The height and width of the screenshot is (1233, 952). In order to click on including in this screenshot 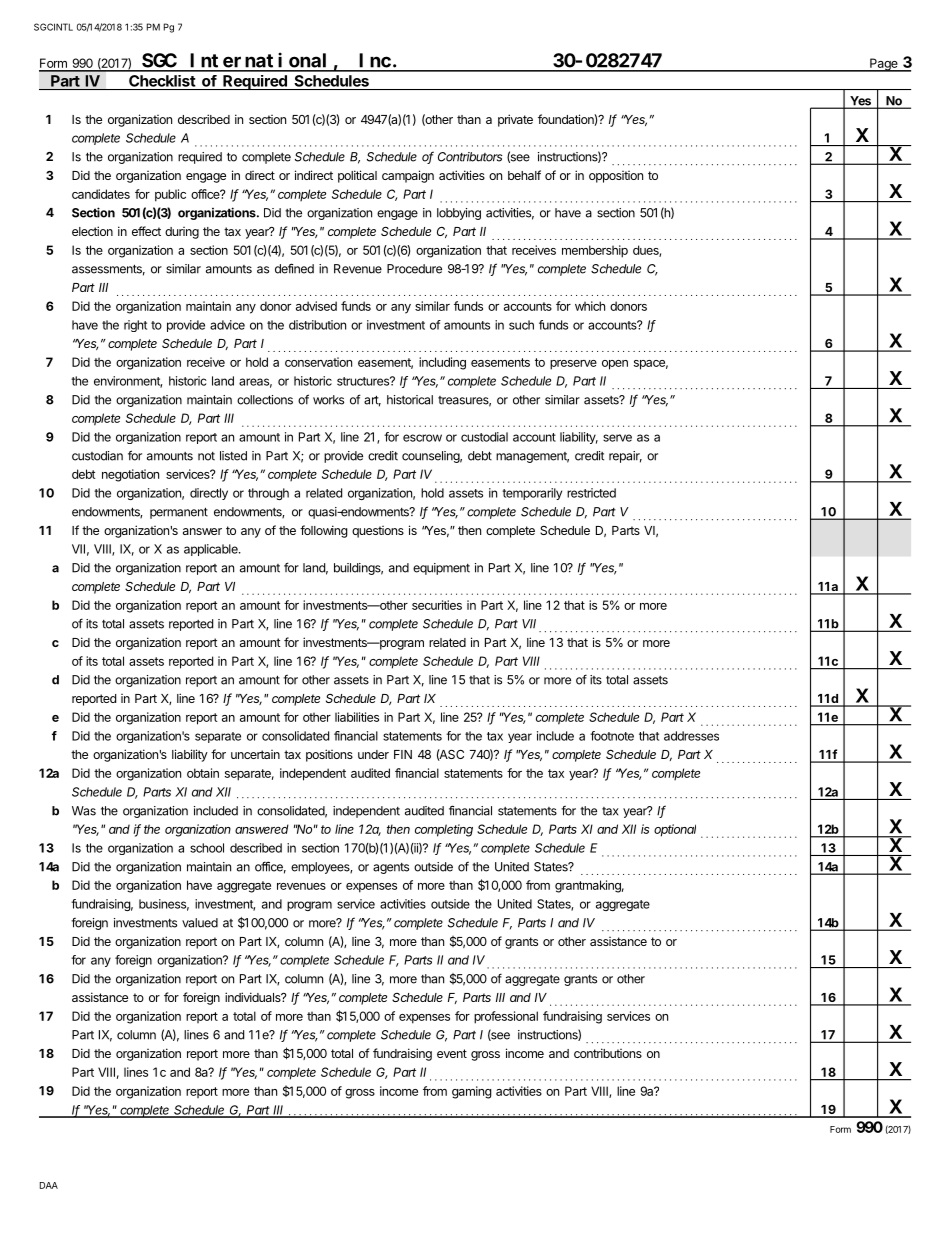, I will do `click(442, 363)`.
